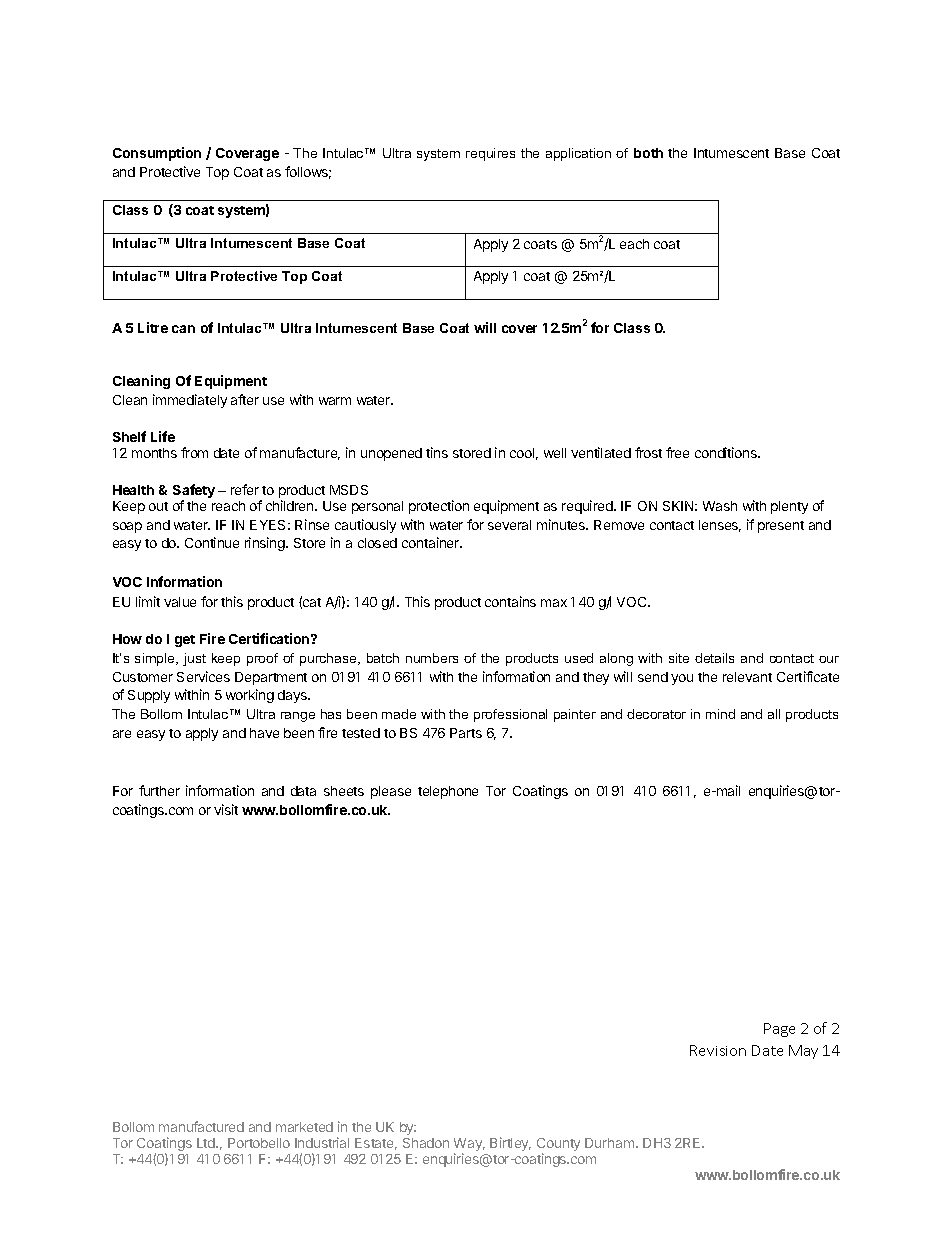 This screenshot has width=952, height=1233. I want to click on requires, so click(490, 154).
